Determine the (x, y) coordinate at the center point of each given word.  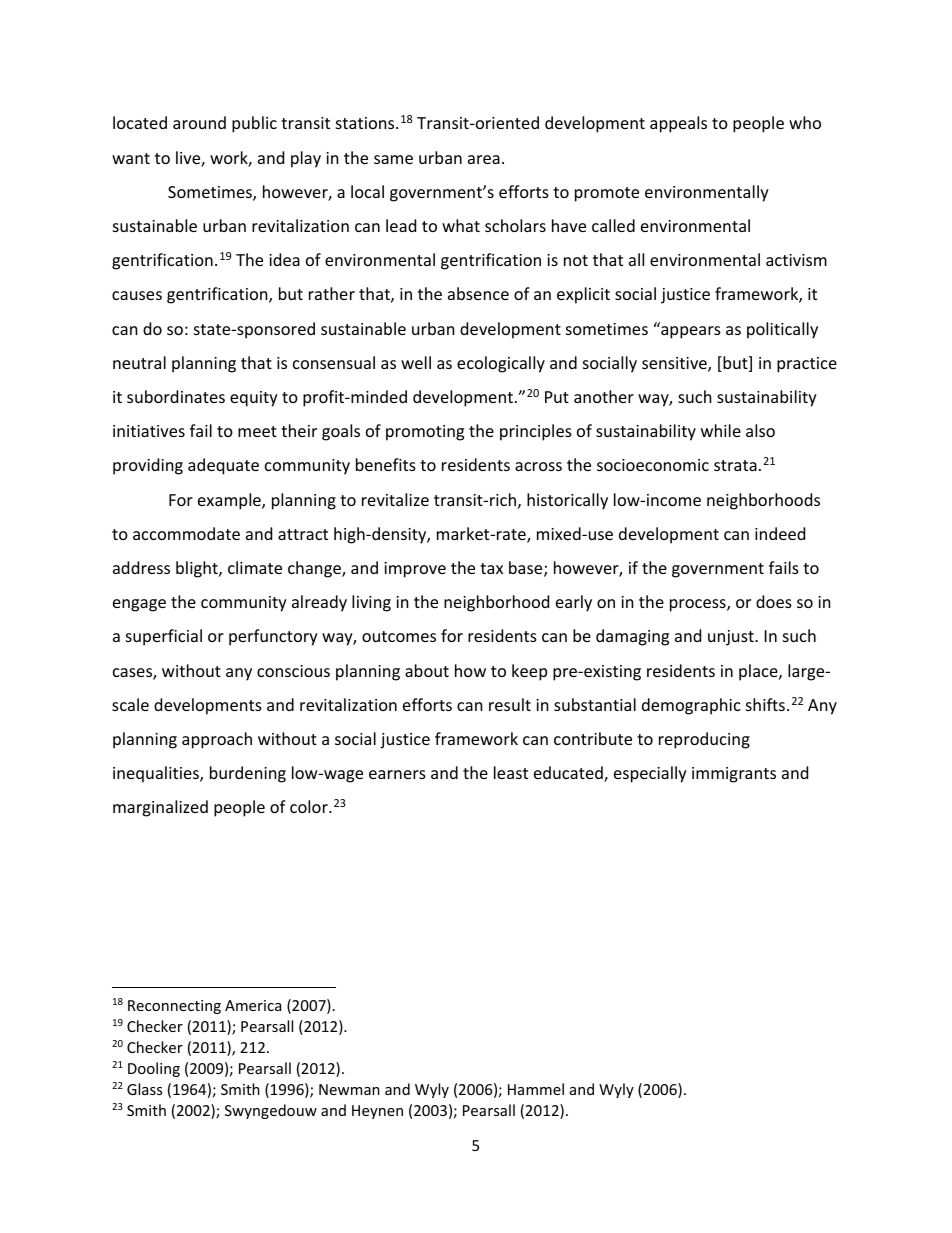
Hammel (536, 1089)
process (699, 605)
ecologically (501, 364)
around (199, 122)
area (484, 159)
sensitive (675, 364)
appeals (678, 124)
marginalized (160, 808)
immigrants (734, 775)
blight (198, 569)
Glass (144, 1089)
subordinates (176, 396)
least (511, 772)
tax (491, 568)
